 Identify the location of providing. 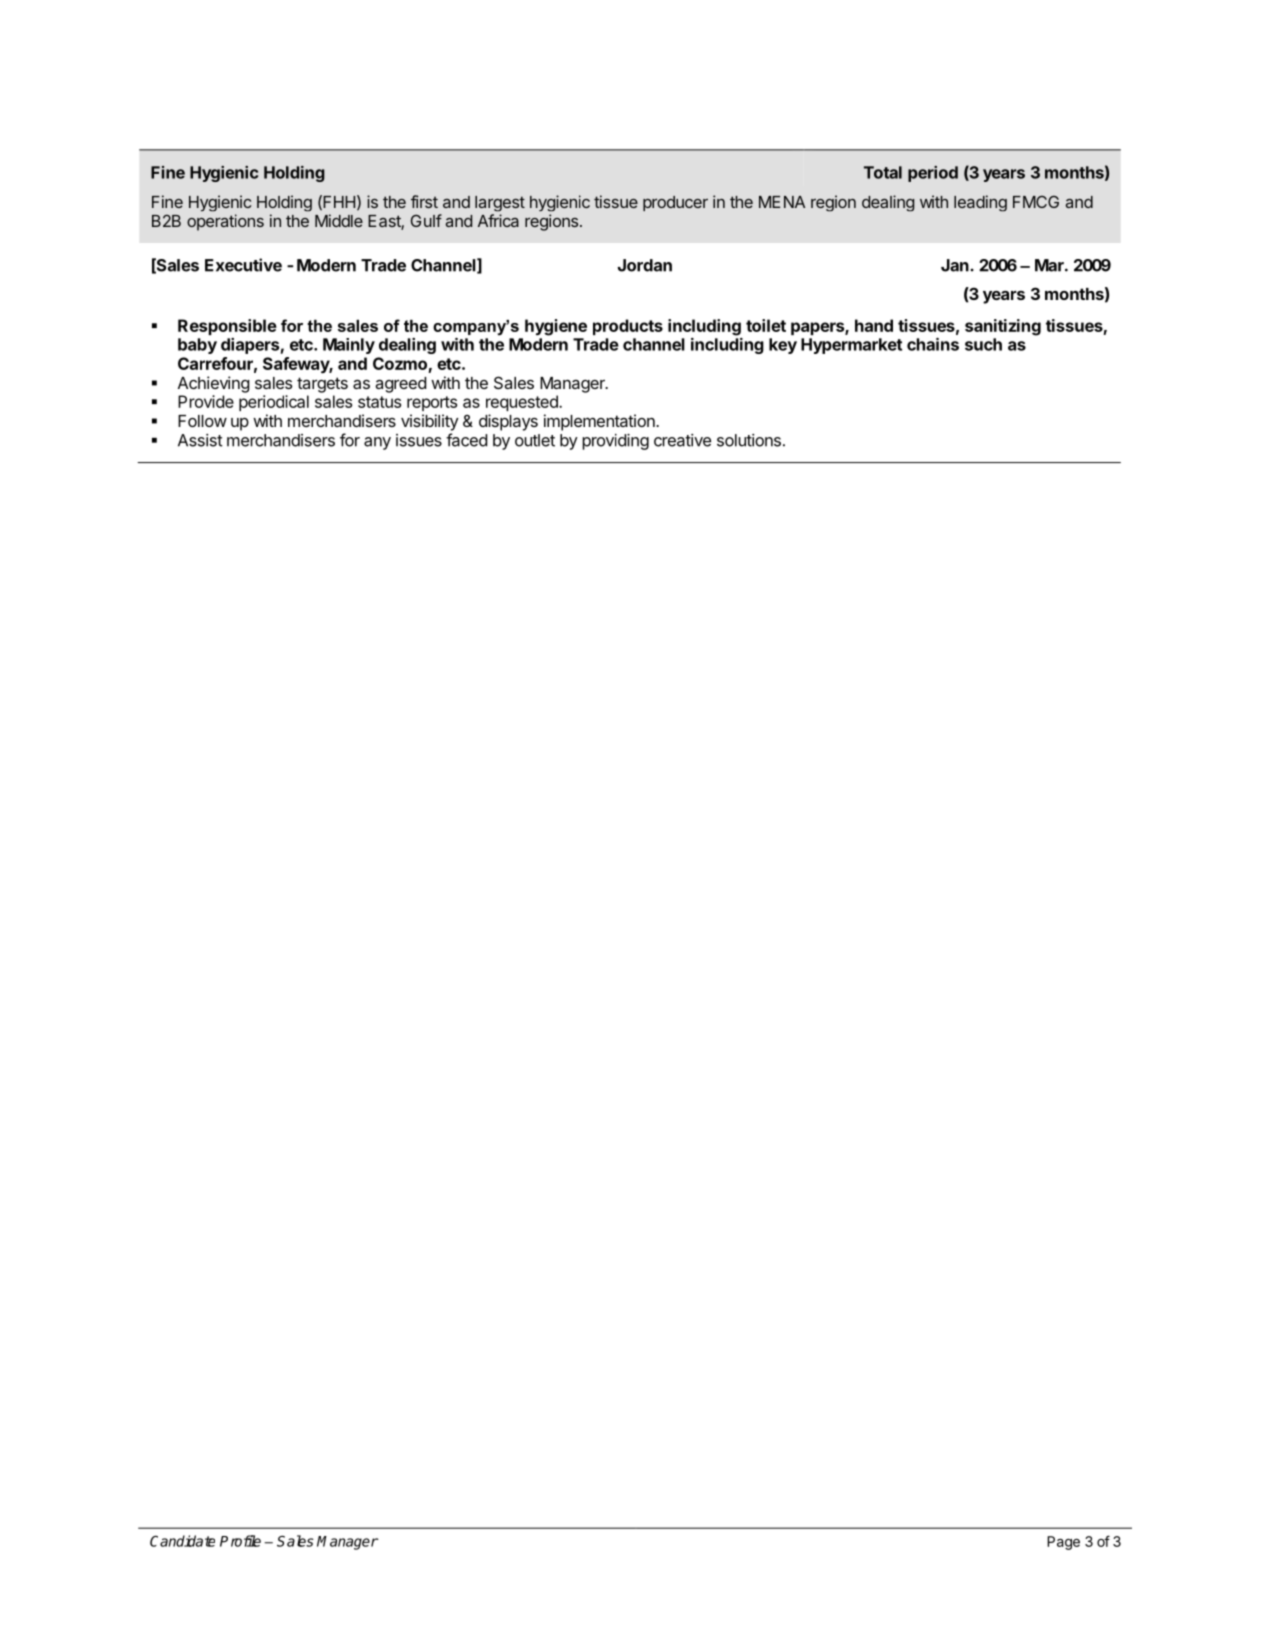
(615, 442).
